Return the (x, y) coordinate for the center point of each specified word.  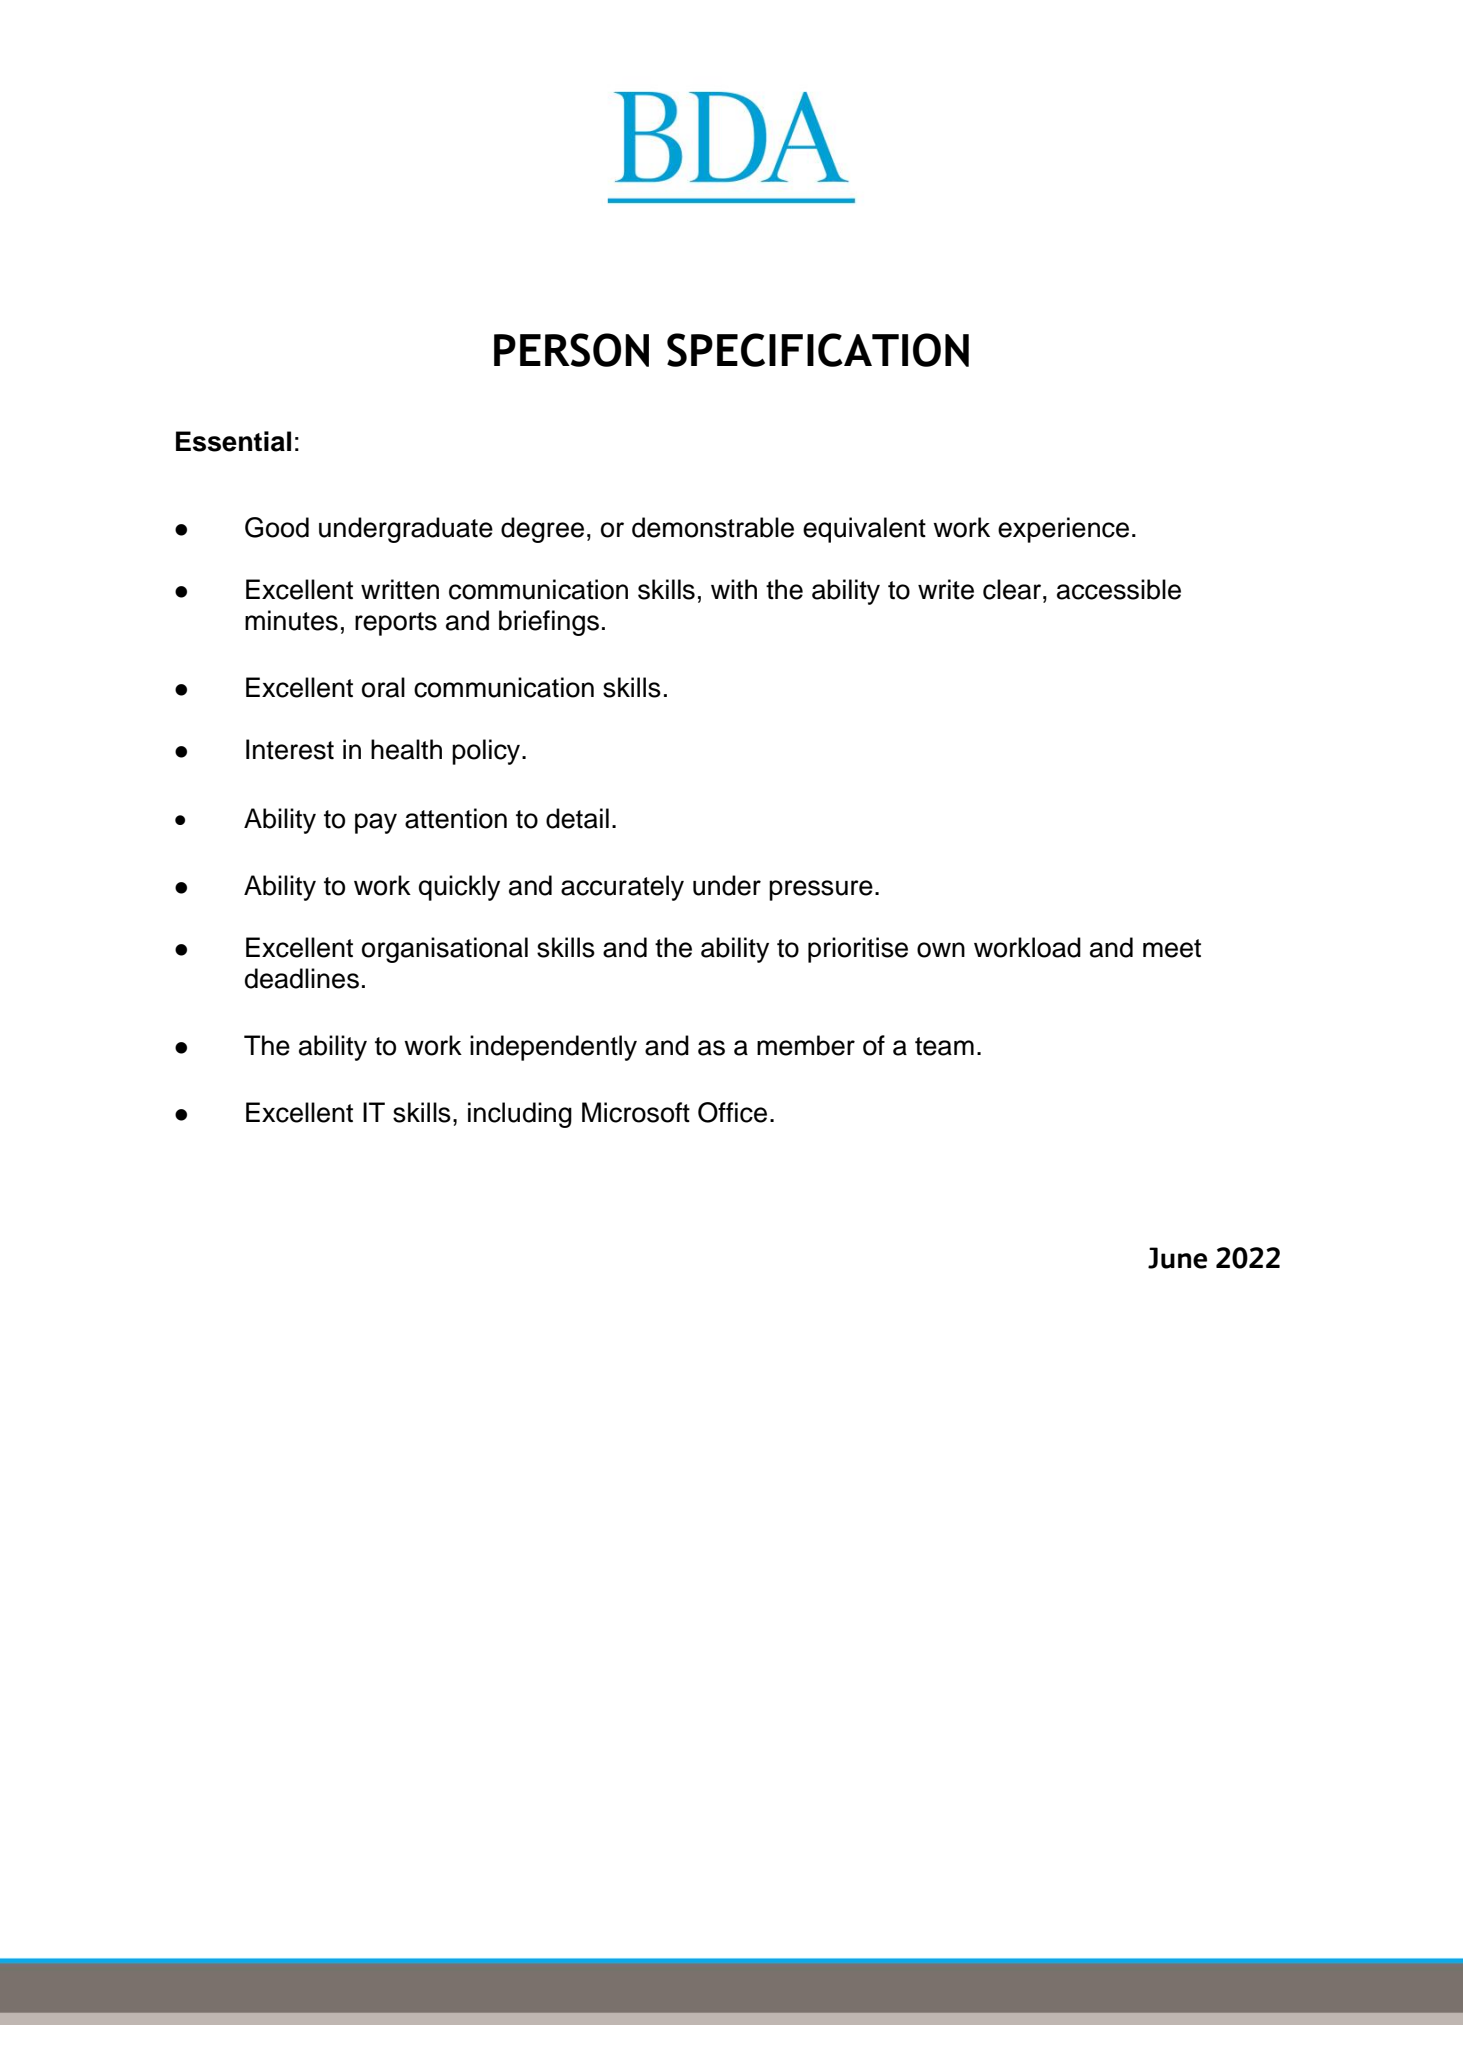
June (1177, 1258)
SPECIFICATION (818, 350)
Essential (233, 441)
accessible (1119, 589)
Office (732, 1112)
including (520, 1115)
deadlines (302, 978)
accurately (622, 888)
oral (383, 687)
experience (1063, 530)
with (734, 589)
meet (1172, 948)
